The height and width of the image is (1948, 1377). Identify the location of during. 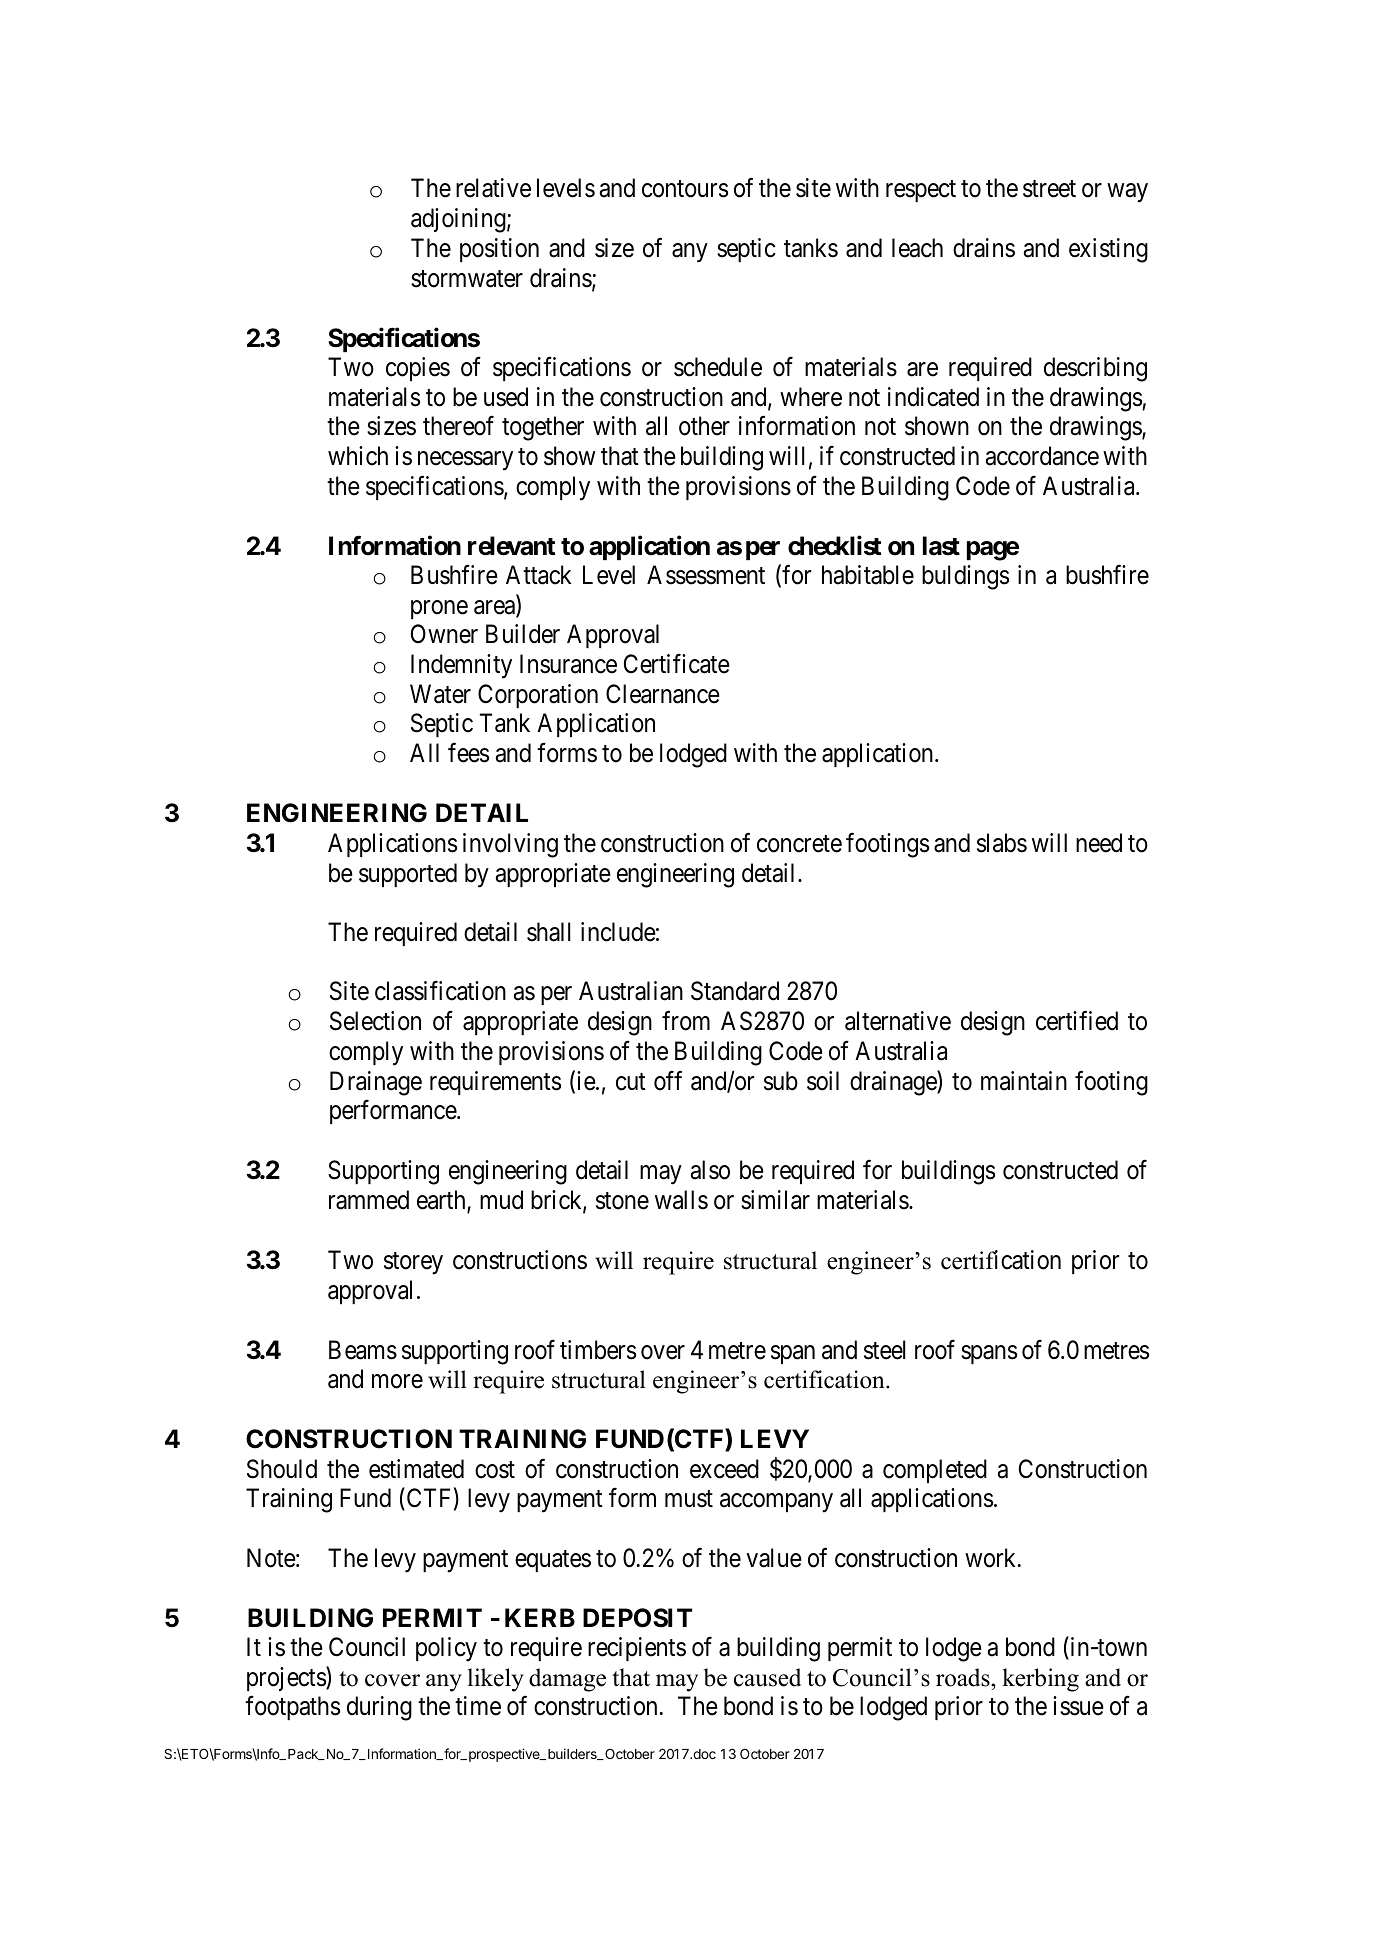
(379, 1708).
